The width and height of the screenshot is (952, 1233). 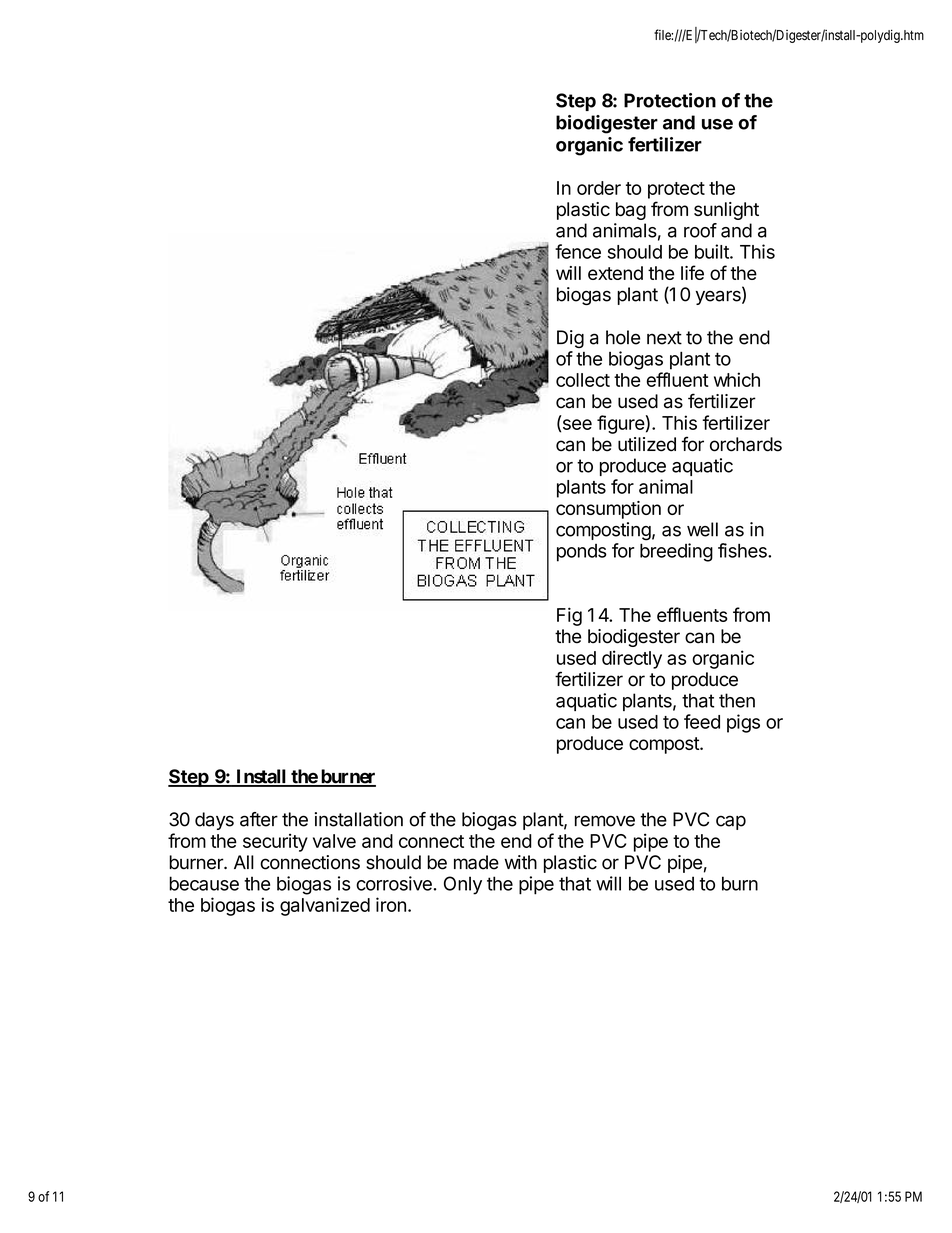 I want to click on breeding, so click(x=676, y=552).
